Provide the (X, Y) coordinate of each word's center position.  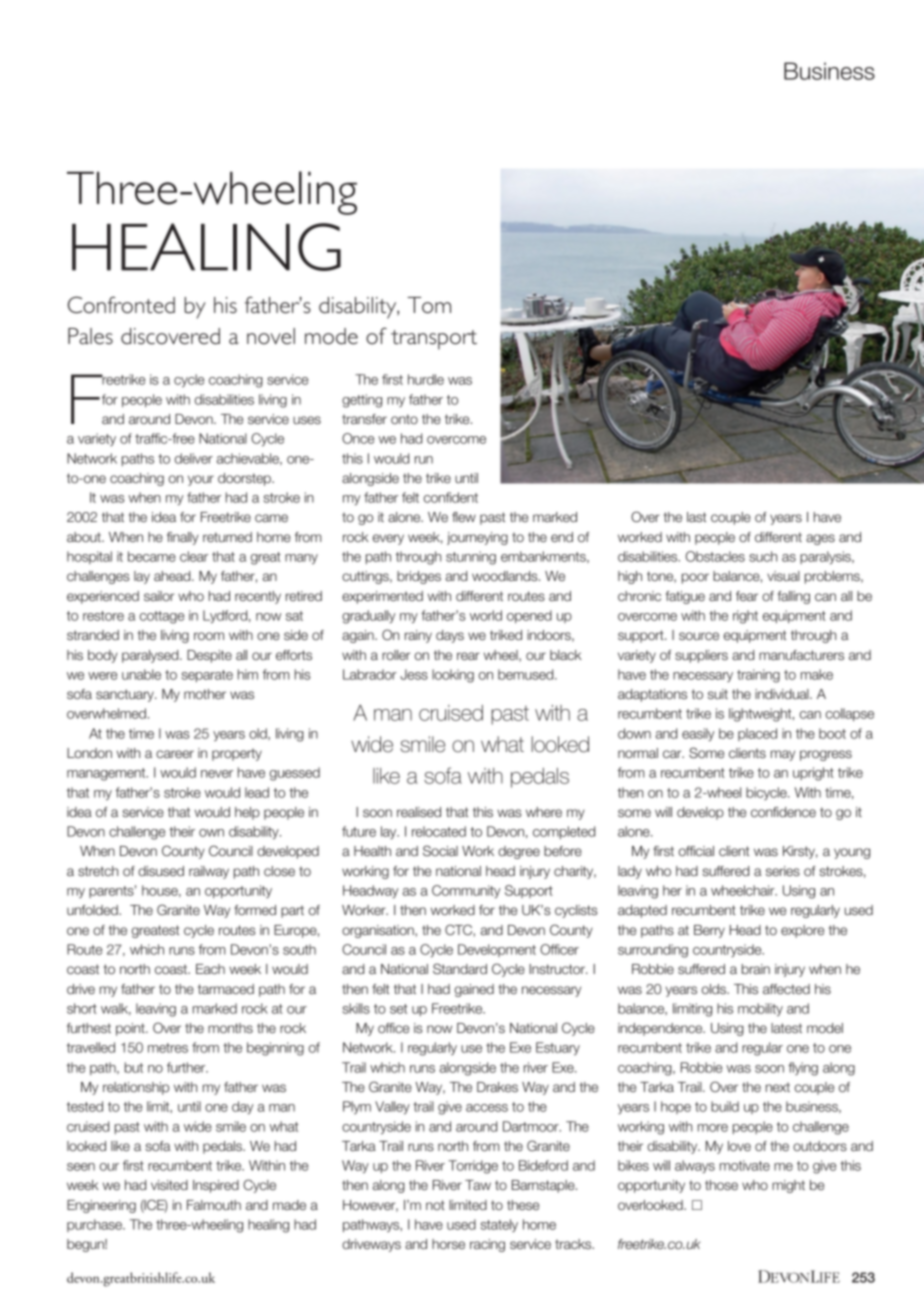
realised (419, 812)
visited (169, 1185)
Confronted (121, 304)
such (763, 556)
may (783, 755)
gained (474, 990)
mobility (760, 1009)
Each (210, 969)
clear (194, 556)
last (696, 517)
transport (434, 340)
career (175, 754)
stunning (471, 558)
